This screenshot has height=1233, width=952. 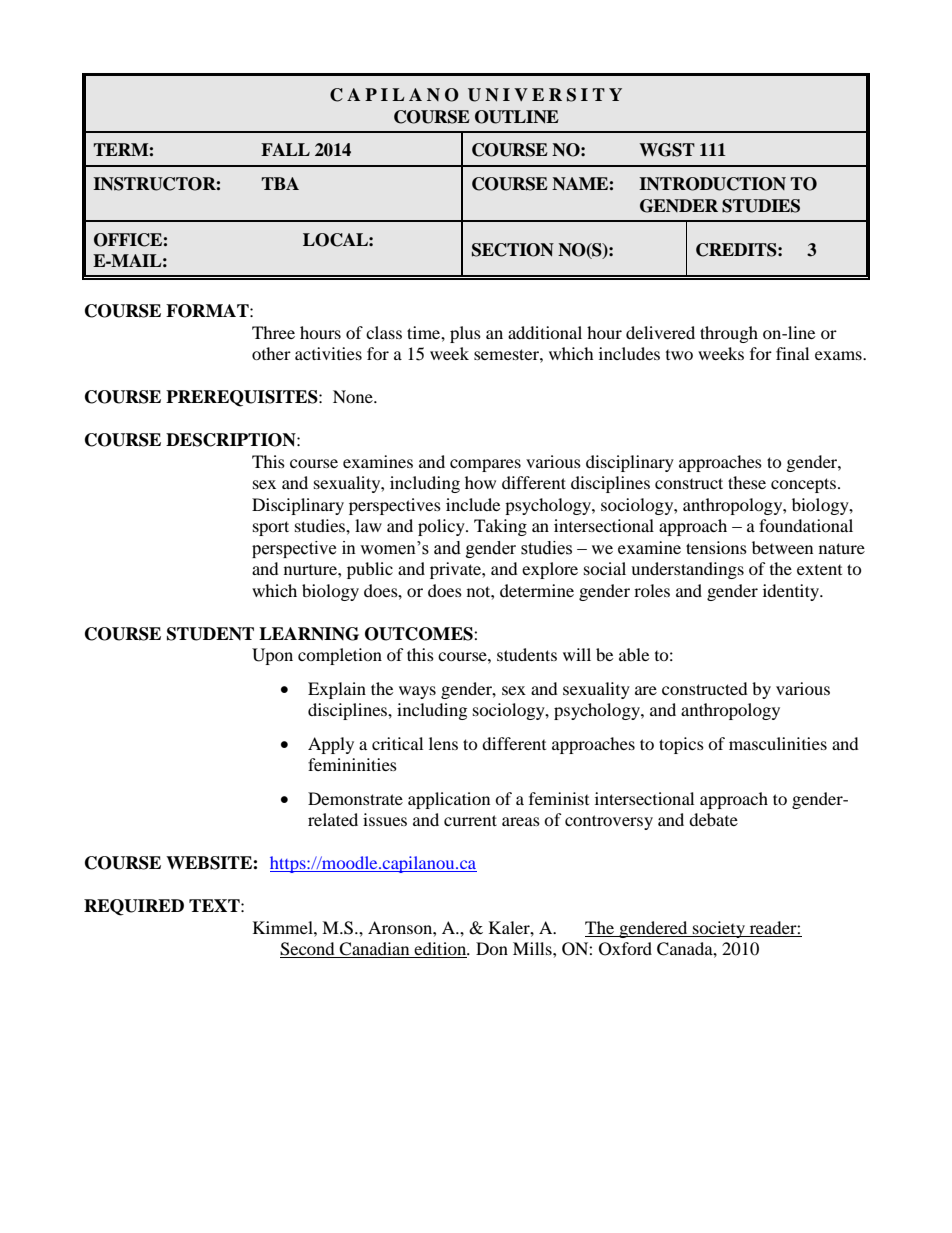 What do you see at coordinates (782, 547) in the screenshot?
I see `between` at bounding box center [782, 547].
